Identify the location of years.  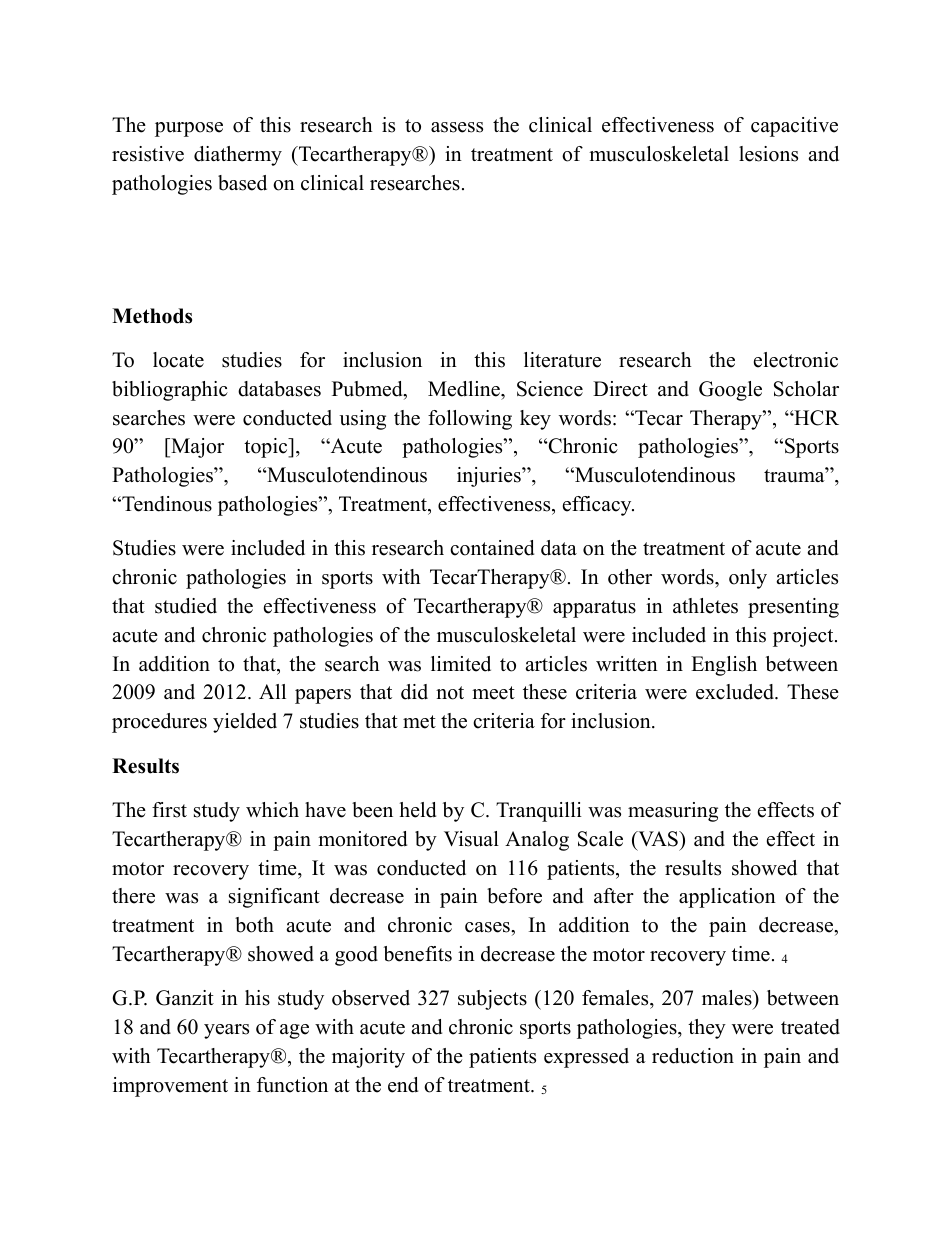
(226, 1031).
